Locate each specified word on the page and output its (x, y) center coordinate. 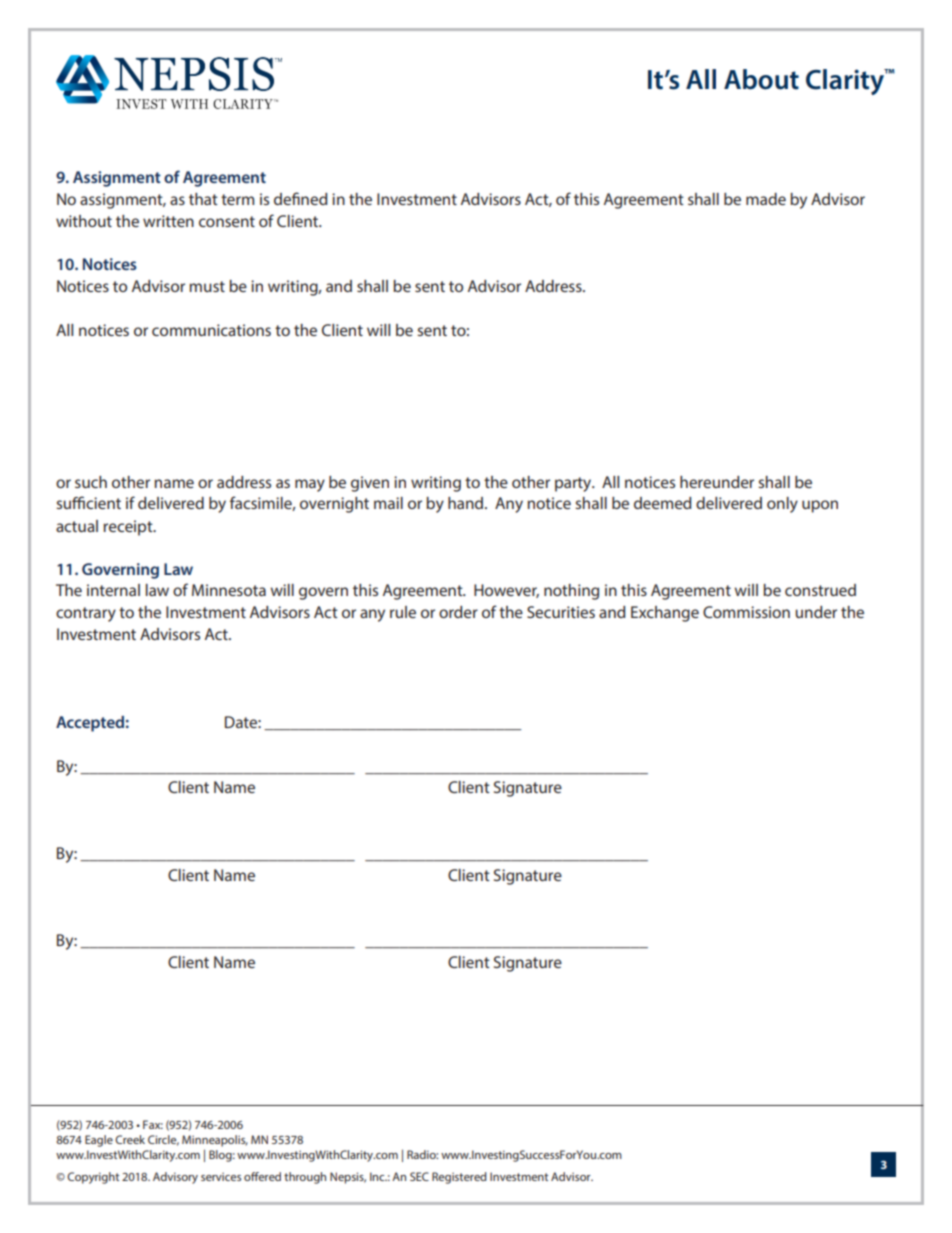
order (458, 612)
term (237, 199)
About (761, 79)
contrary (86, 614)
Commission (746, 612)
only (782, 505)
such (91, 482)
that (203, 199)
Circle (163, 1140)
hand (467, 503)
